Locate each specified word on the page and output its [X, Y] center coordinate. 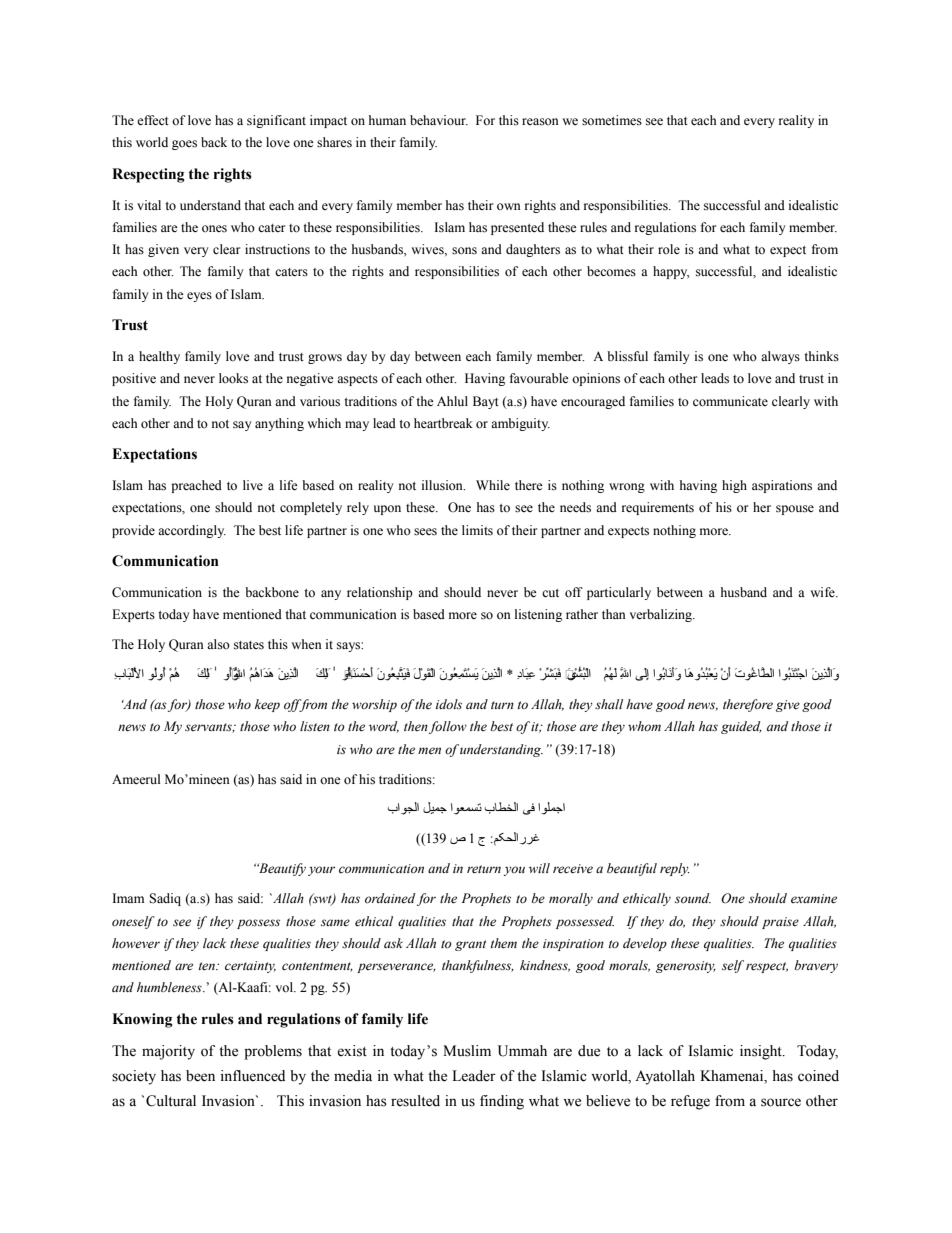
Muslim [467, 1051]
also [218, 644]
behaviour [439, 120]
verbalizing [662, 615]
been [200, 1076]
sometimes [612, 120]
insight [762, 1052]
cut [550, 593]
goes [184, 145]
